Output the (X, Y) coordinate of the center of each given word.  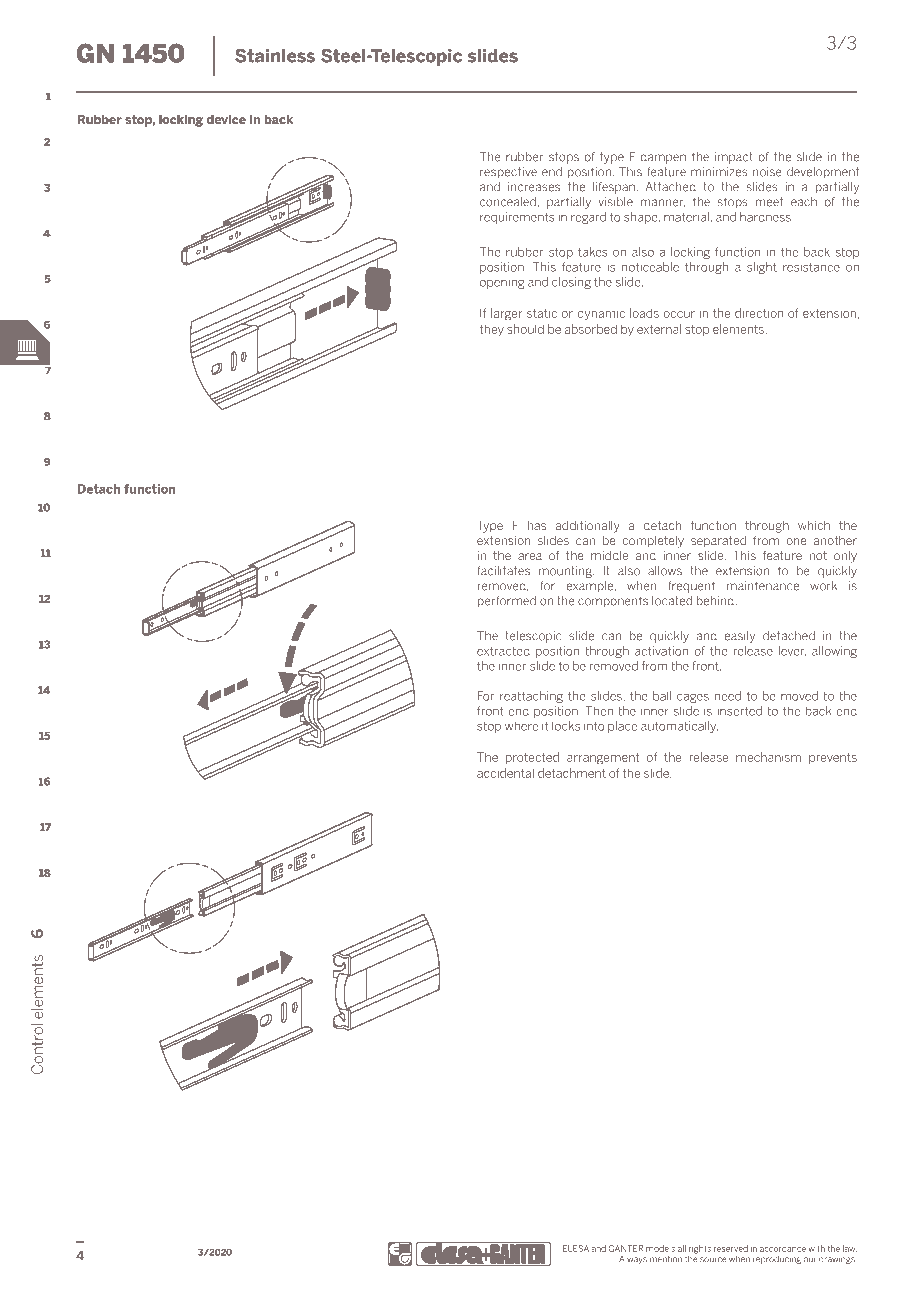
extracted (503, 651)
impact (734, 158)
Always (633, 1260)
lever (792, 651)
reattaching (531, 697)
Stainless (275, 56)
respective (508, 173)
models (660, 1248)
